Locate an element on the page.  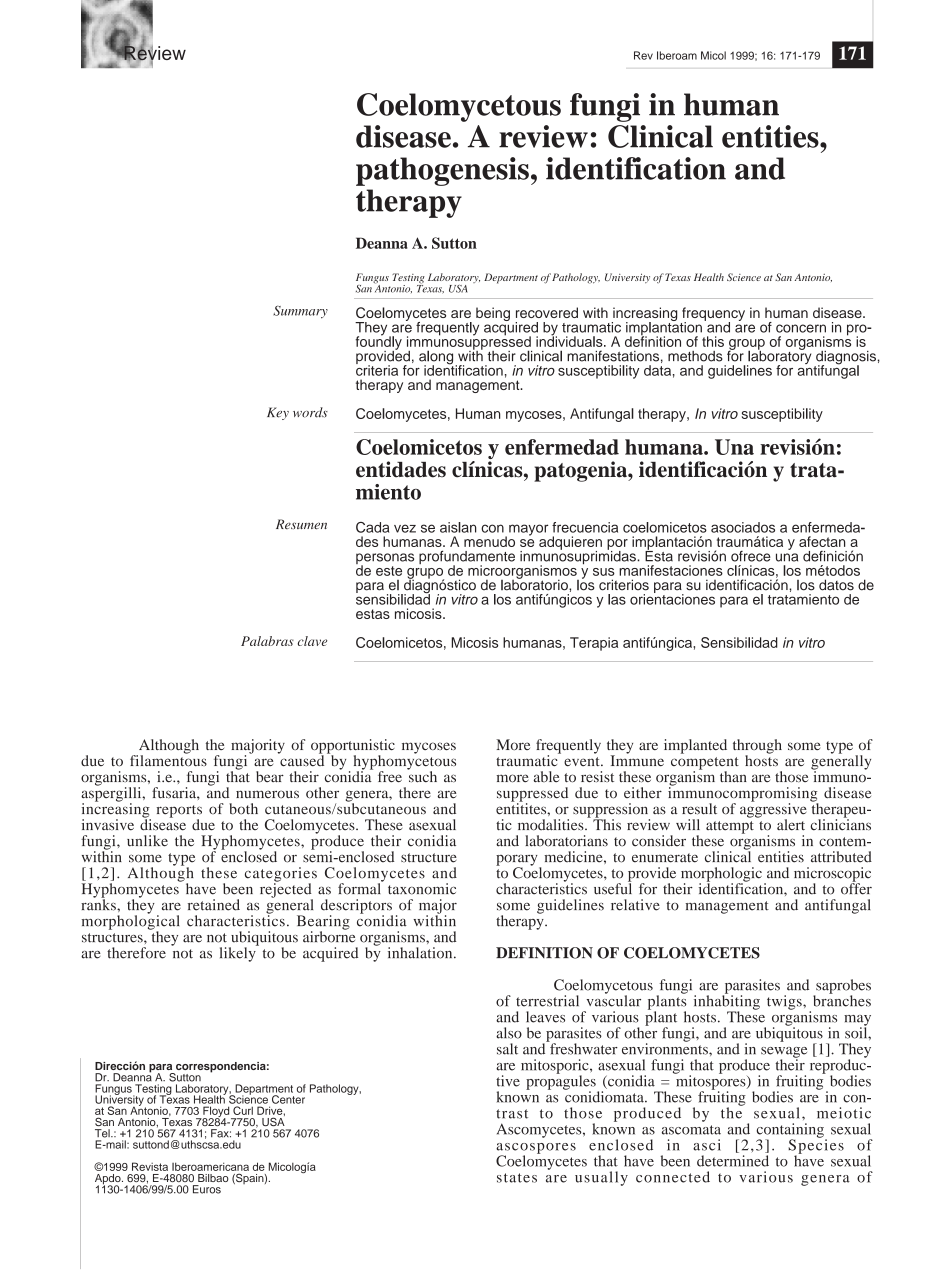
Summary is located at coordinates (300, 312).
